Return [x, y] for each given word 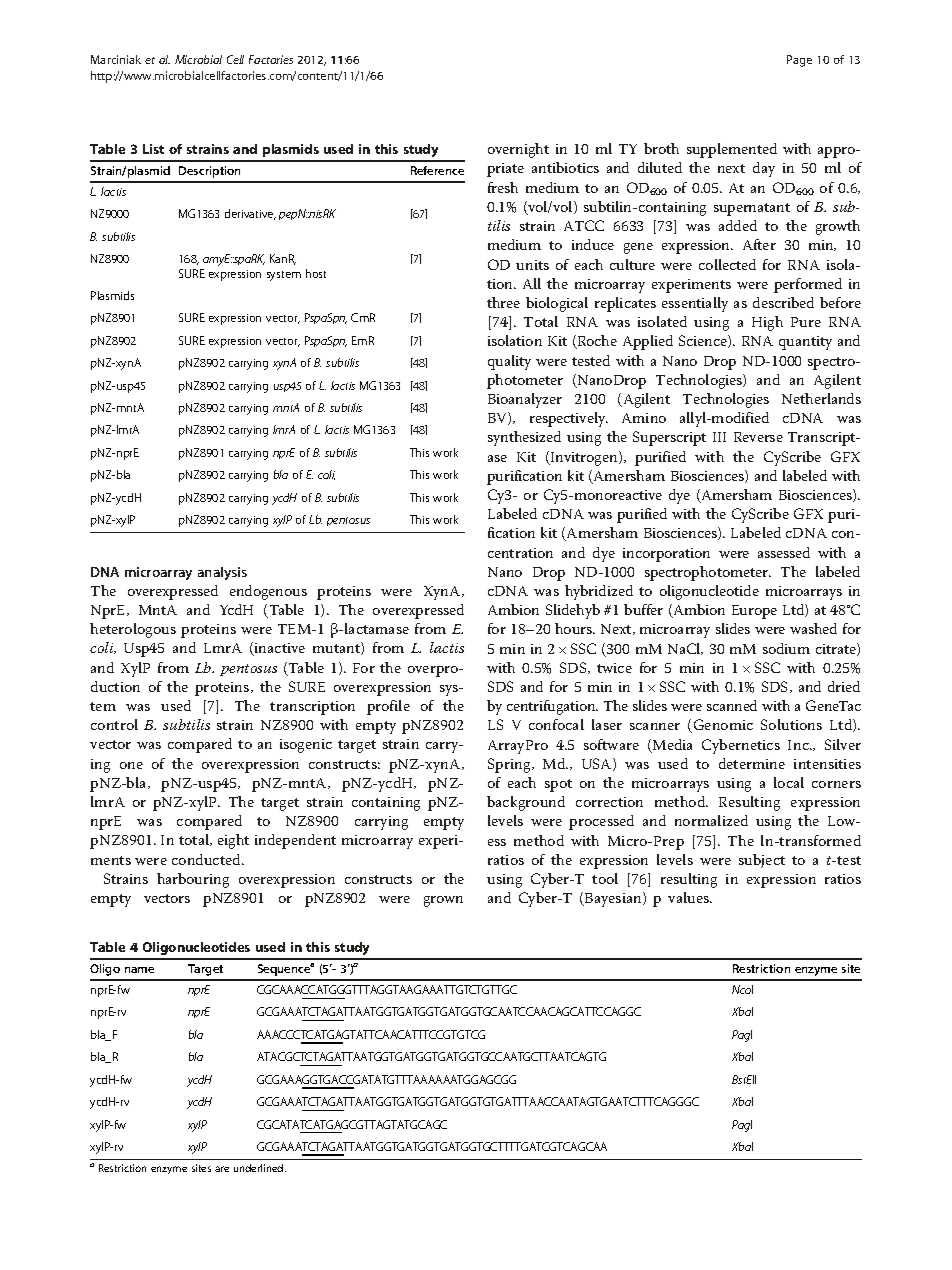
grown [443, 901]
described [783, 302]
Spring [510, 765]
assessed [784, 552]
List [153, 149]
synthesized [524, 438]
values [689, 897]
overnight [518, 150]
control [114, 724]
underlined [260, 1168]
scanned [732, 705]
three [503, 302]
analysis [222, 573]
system [284, 276]
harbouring [193, 880]
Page [799, 61]
